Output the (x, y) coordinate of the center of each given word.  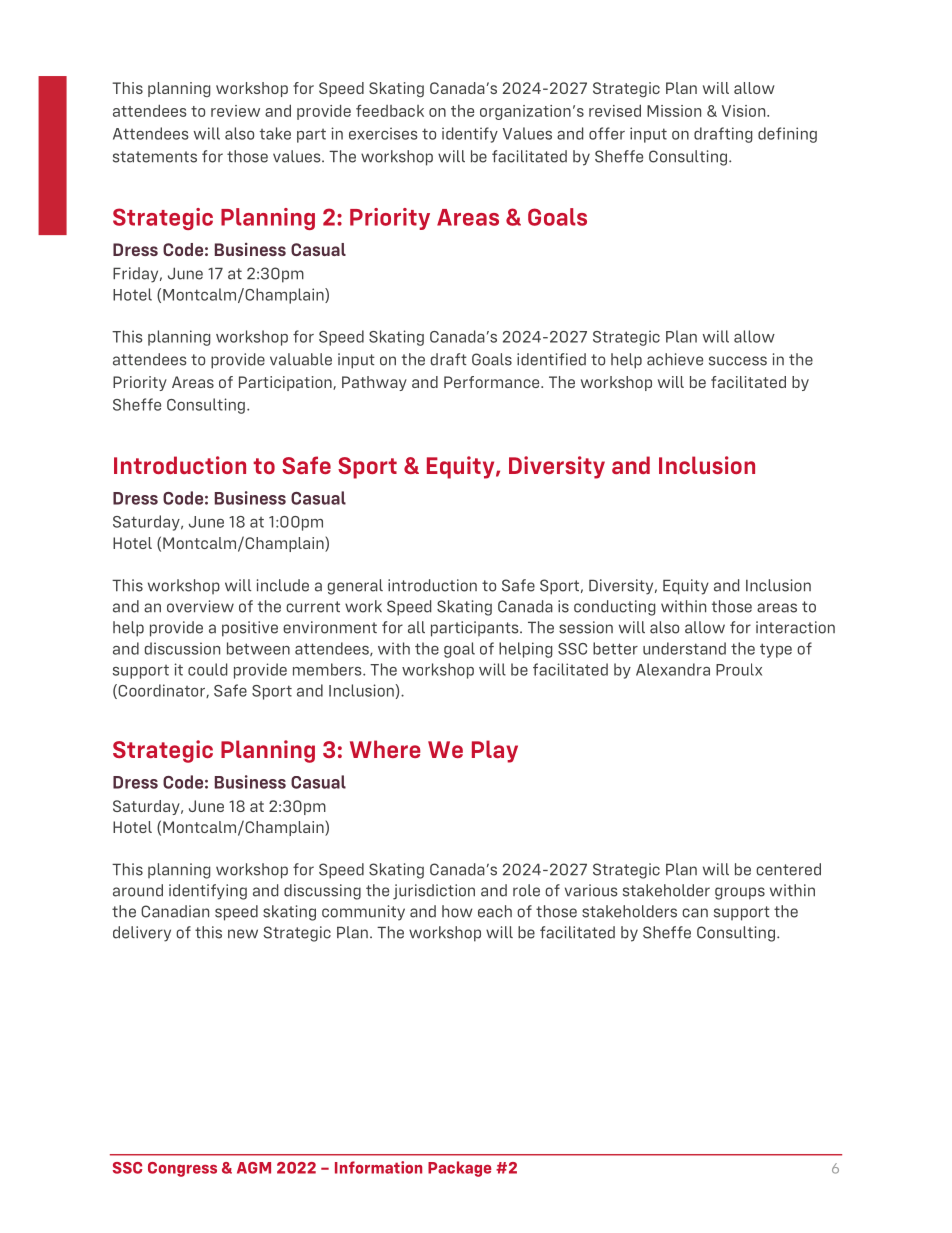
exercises (383, 133)
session (586, 627)
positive (250, 629)
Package (459, 1169)
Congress (182, 1169)
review (235, 111)
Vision (745, 111)
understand (684, 648)
